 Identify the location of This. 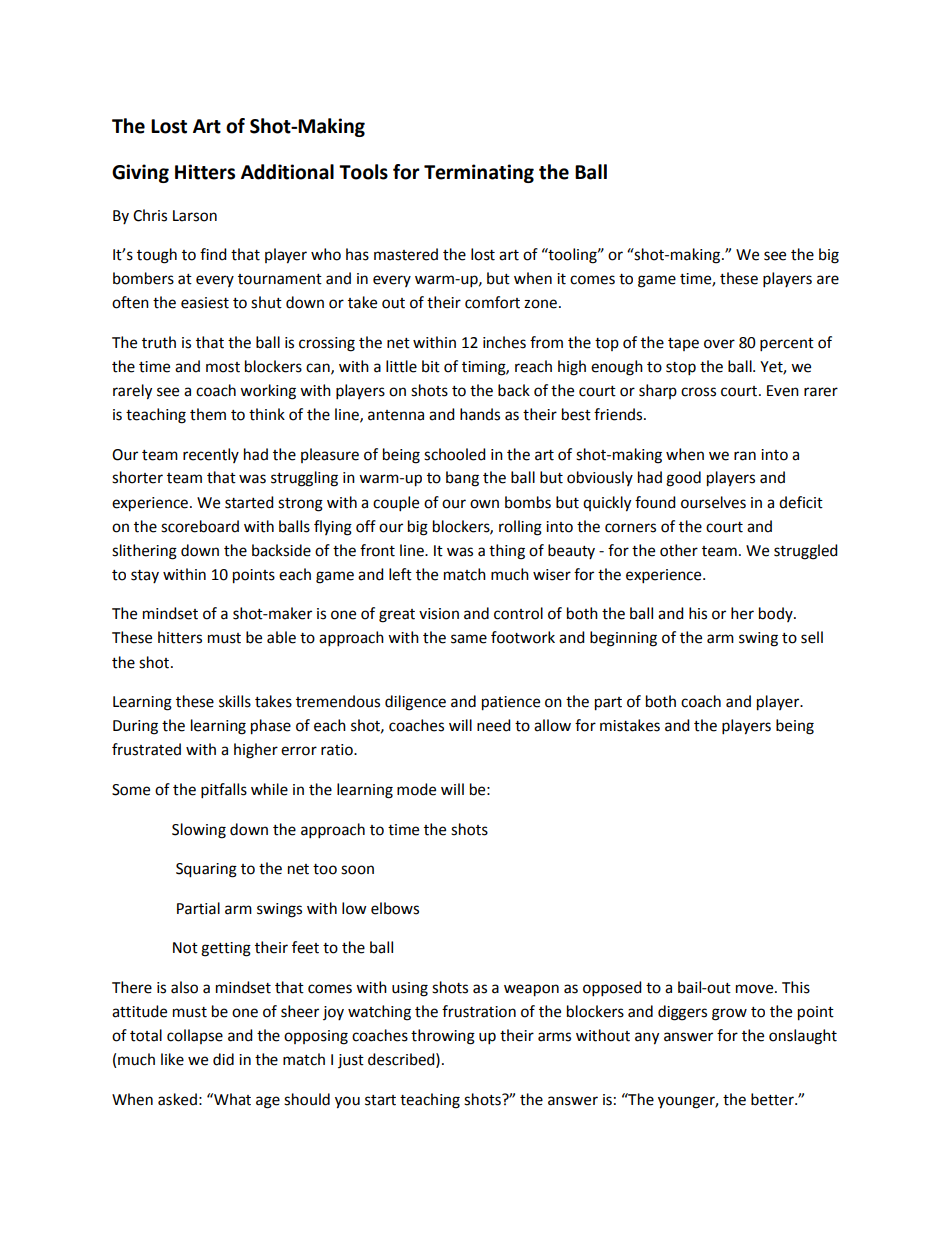
(796, 987).
